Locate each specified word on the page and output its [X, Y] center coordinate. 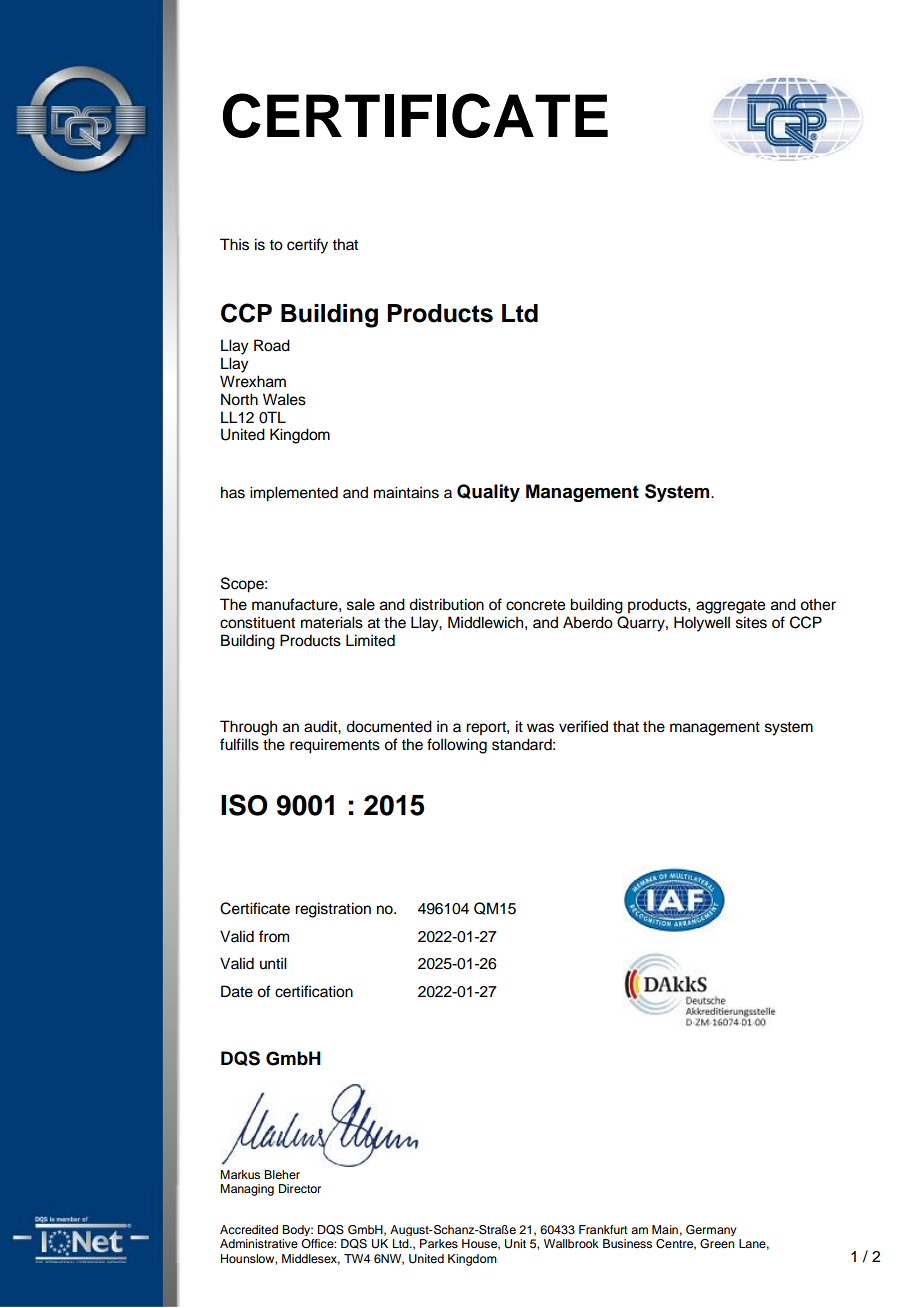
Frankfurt [603, 1229]
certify [307, 246]
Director [300, 1188]
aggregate [730, 607]
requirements [335, 746]
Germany [711, 1230]
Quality [488, 493]
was [540, 728]
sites [751, 622]
